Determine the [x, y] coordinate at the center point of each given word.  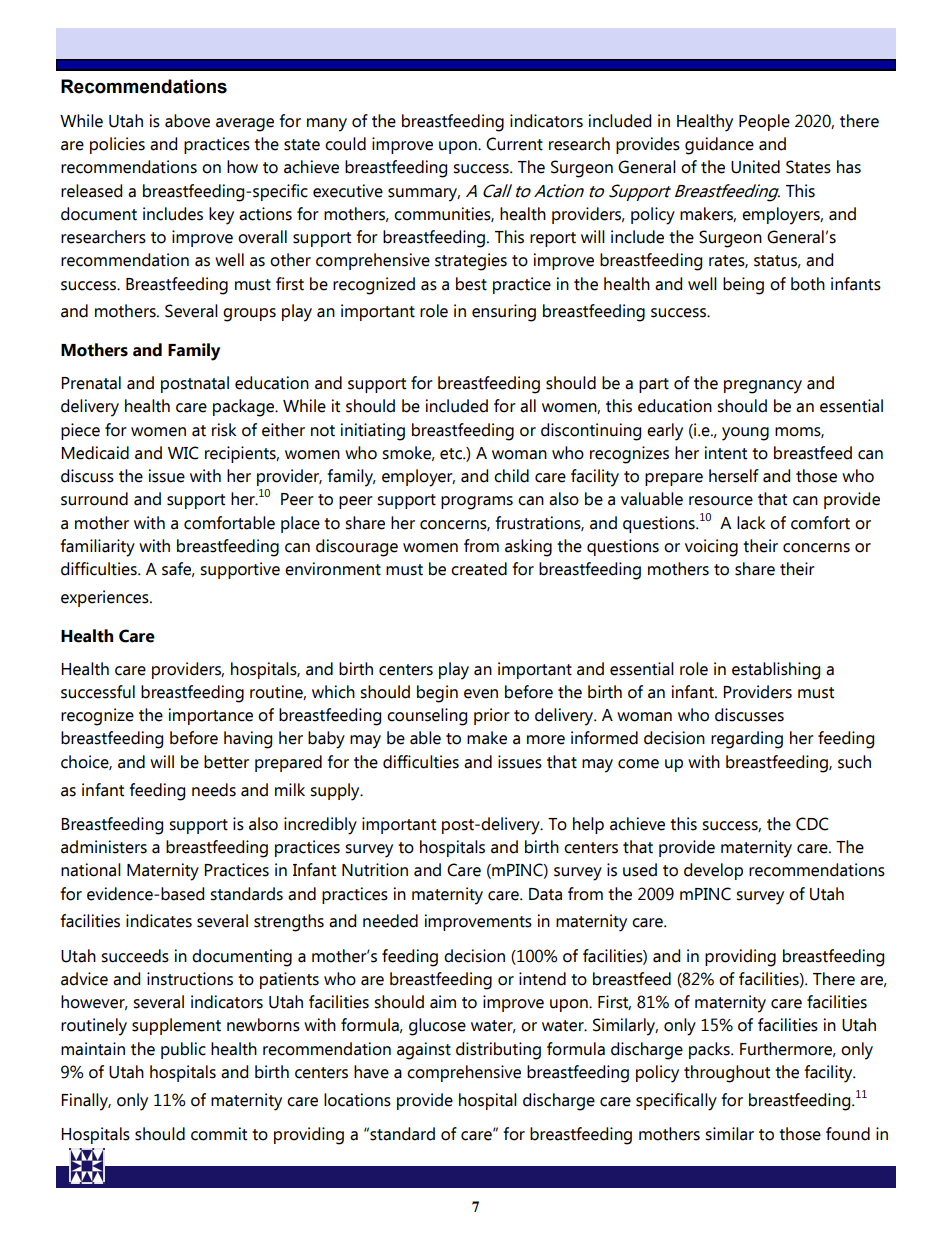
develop [713, 871]
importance [211, 716]
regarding [747, 740]
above [187, 121]
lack [751, 523]
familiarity [97, 548]
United [755, 167]
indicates [159, 921]
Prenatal [91, 383]
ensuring [504, 313]
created [479, 569]
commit [219, 1134]
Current [514, 144]
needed [390, 921]
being [743, 286]
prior [492, 716]
